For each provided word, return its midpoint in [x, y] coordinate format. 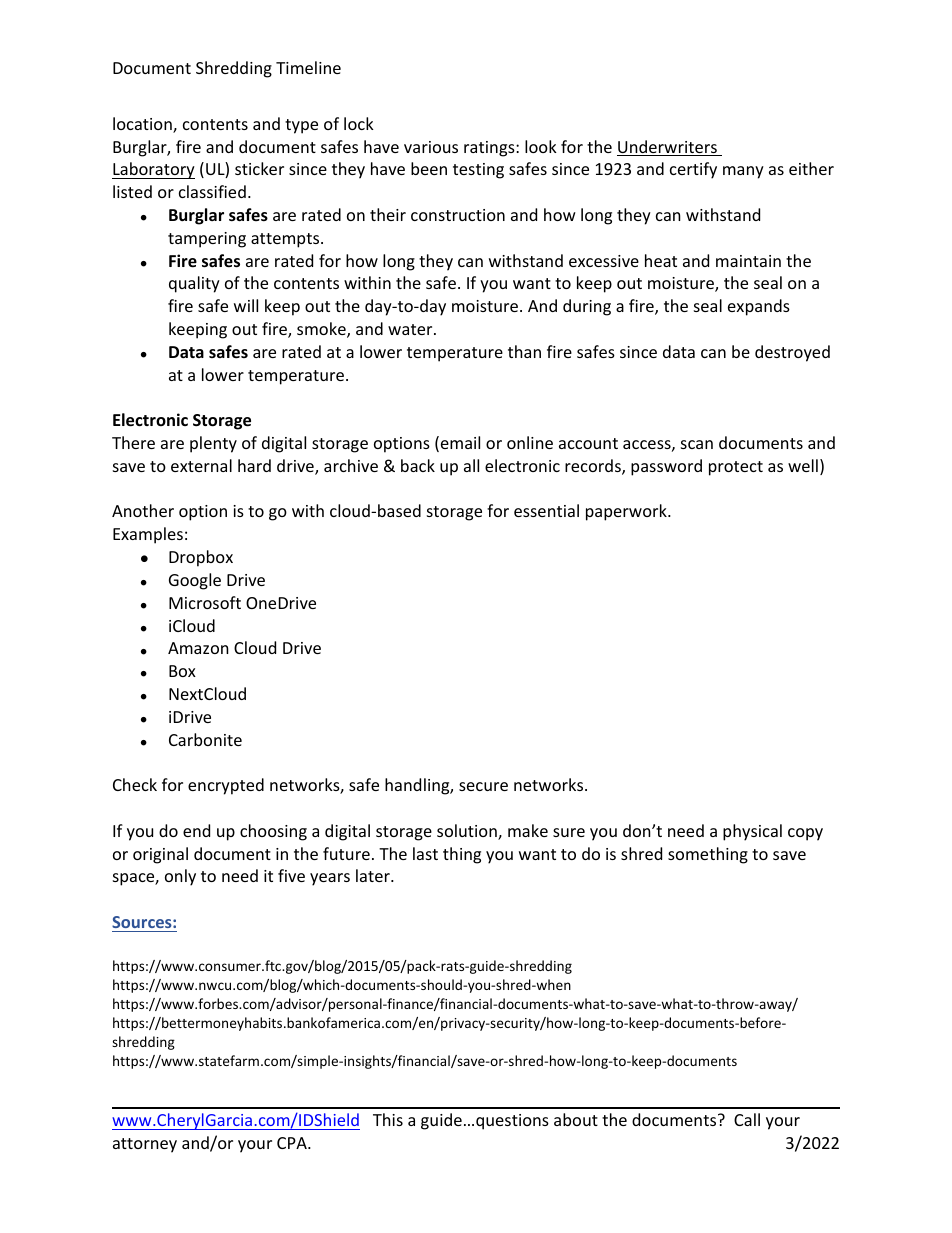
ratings [489, 149]
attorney [145, 1145]
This [388, 1119]
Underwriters [668, 148]
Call [747, 1119]
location [143, 125]
